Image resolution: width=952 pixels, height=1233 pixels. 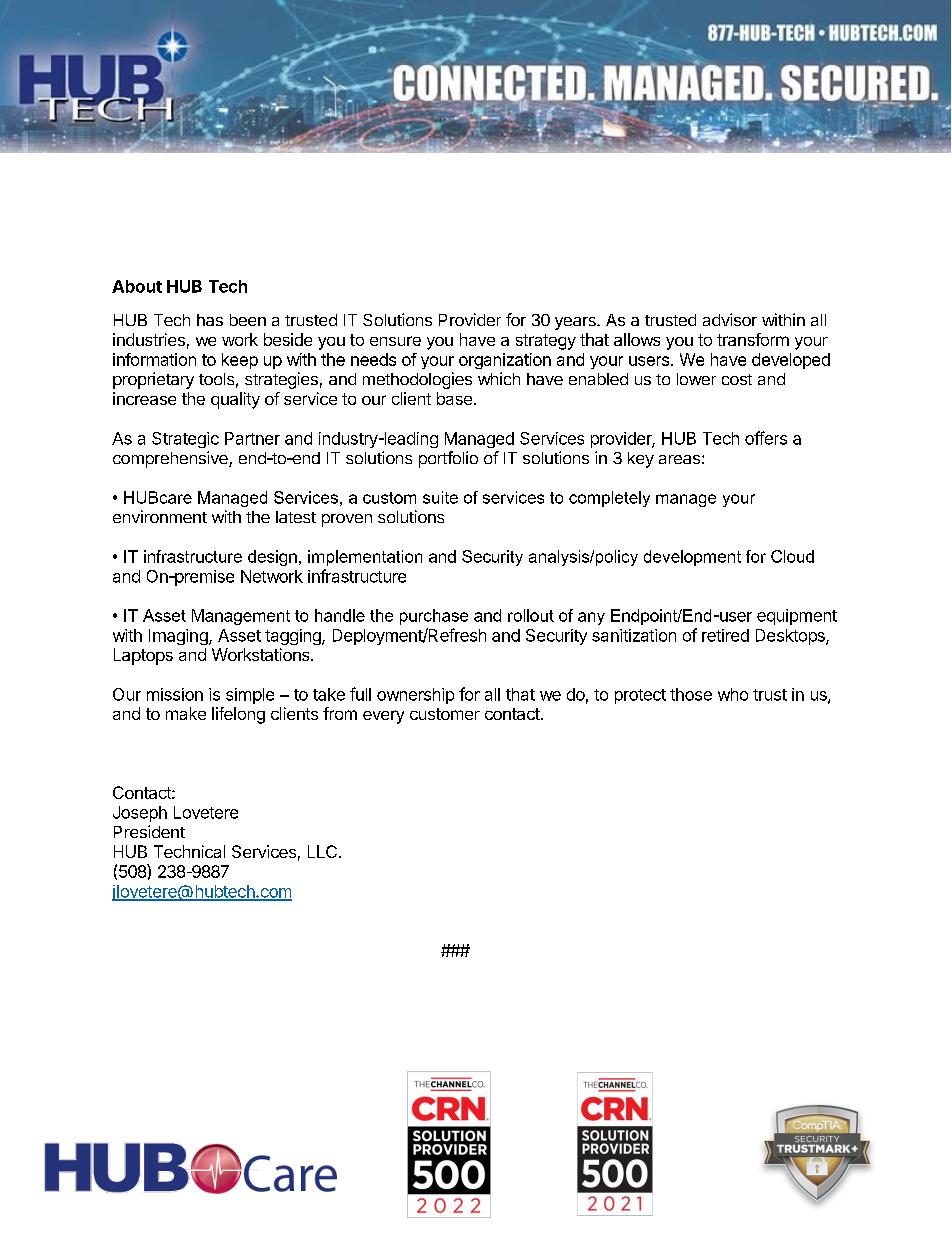 What do you see at coordinates (365, 558) in the screenshot?
I see `implementation` at bounding box center [365, 558].
